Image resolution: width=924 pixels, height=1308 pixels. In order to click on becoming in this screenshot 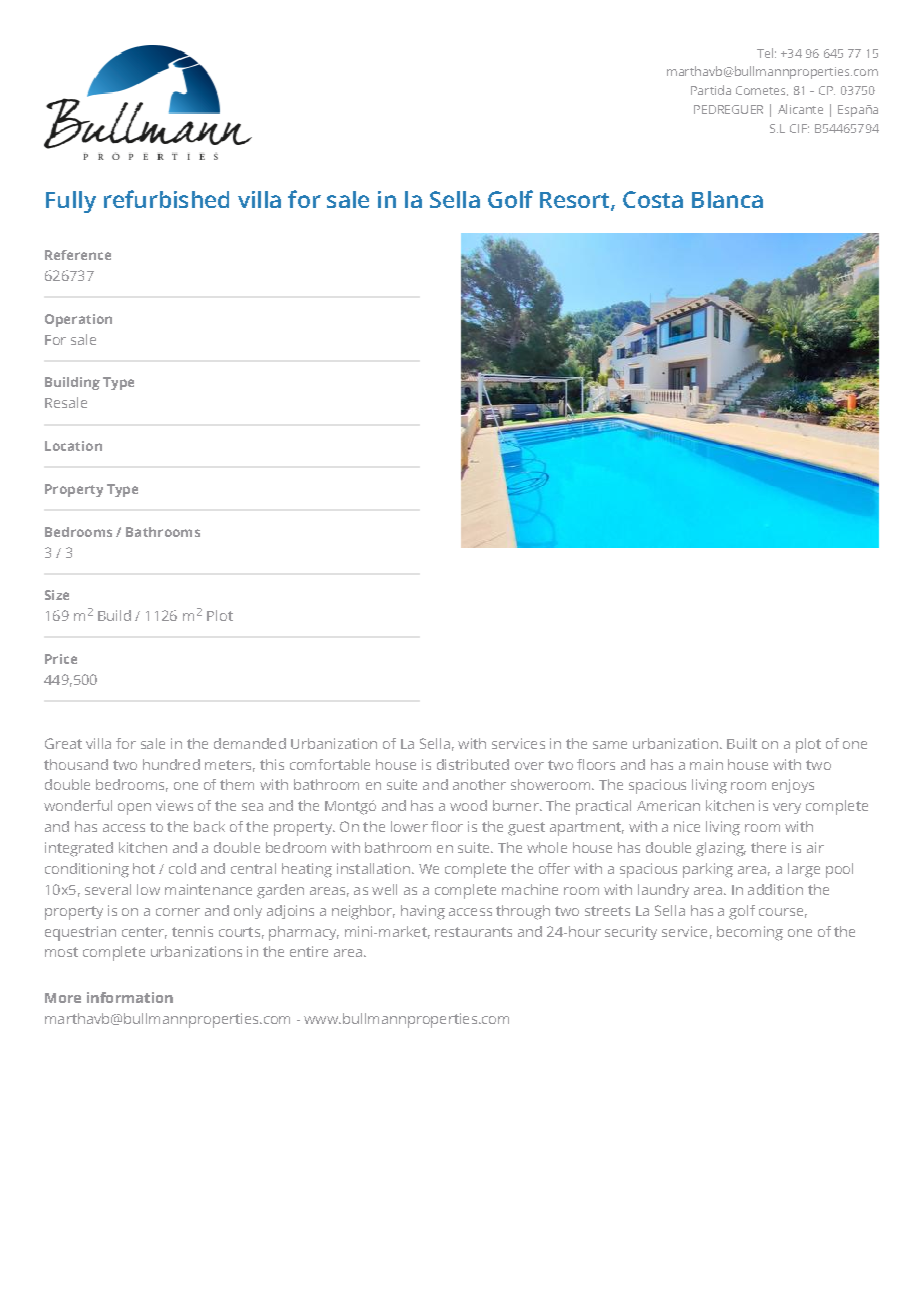, I will do `click(750, 933)`.
